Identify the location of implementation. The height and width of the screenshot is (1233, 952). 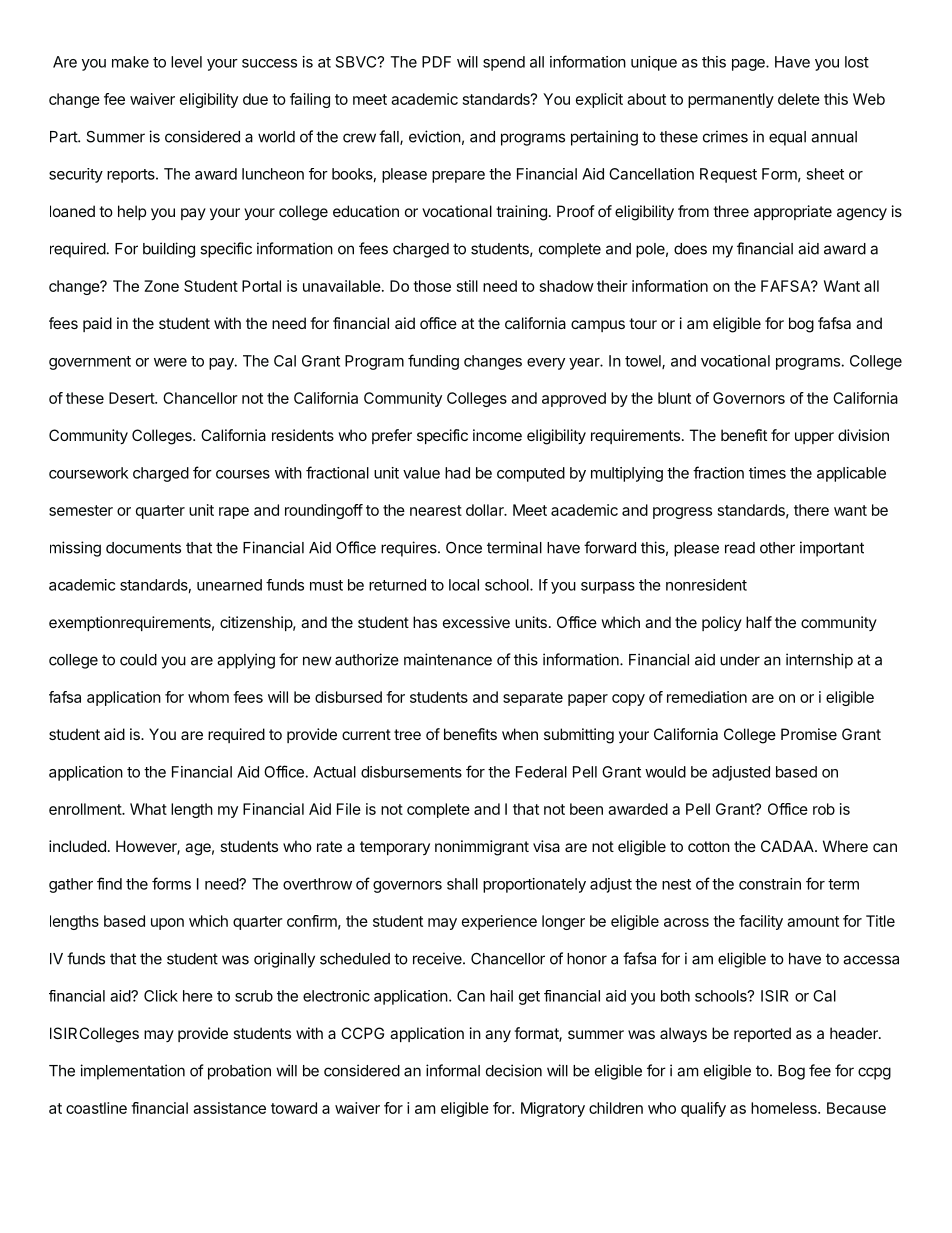
(132, 1072).
